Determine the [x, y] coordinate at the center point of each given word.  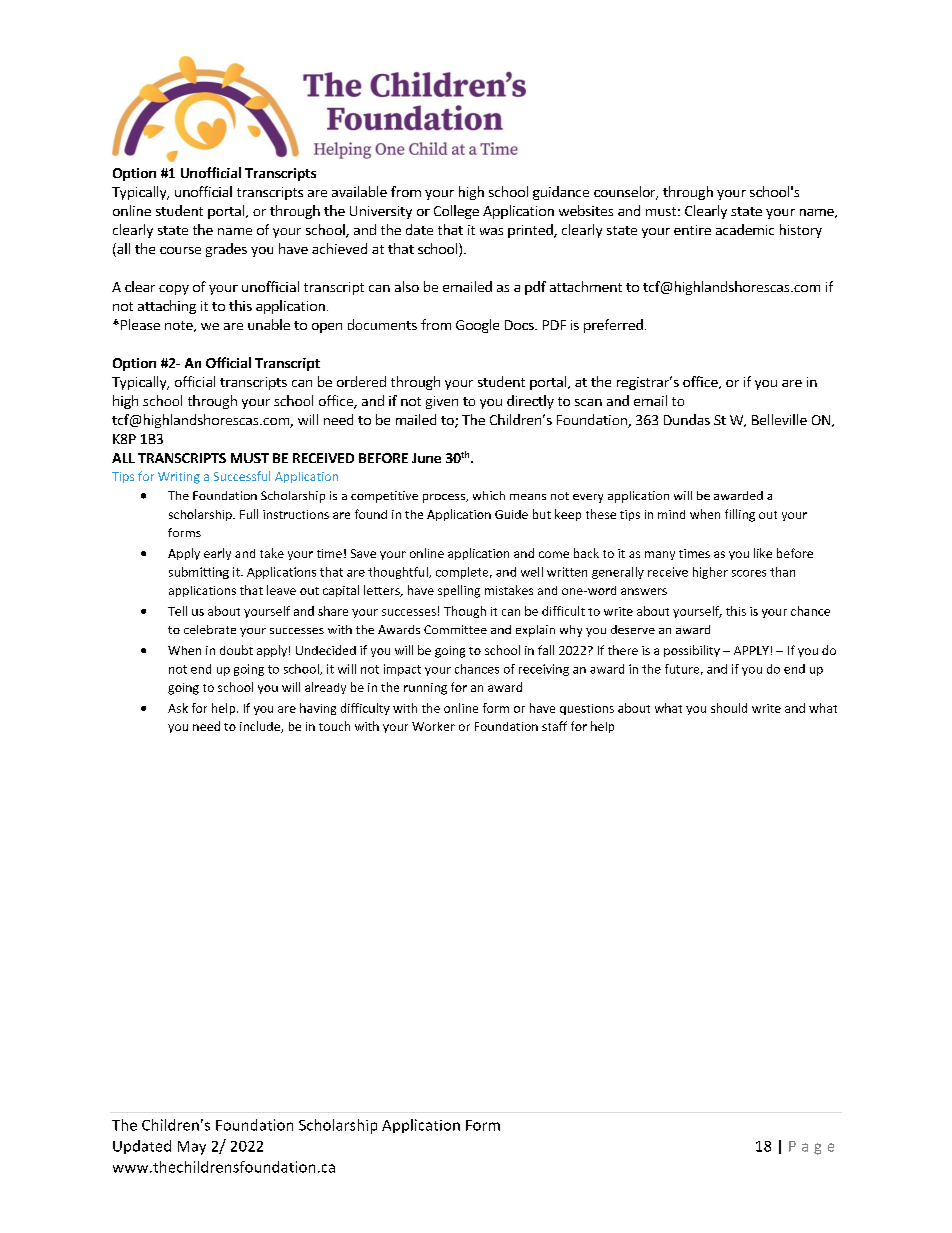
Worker [433, 726]
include [261, 727]
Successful [242, 476]
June [426, 458]
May [192, 1148]
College [456, 212]
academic [745, 229]
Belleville [779, 419]
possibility [692, 651]
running [425, 689]
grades [226, 250]
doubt [236, 650]
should [729, 708]
